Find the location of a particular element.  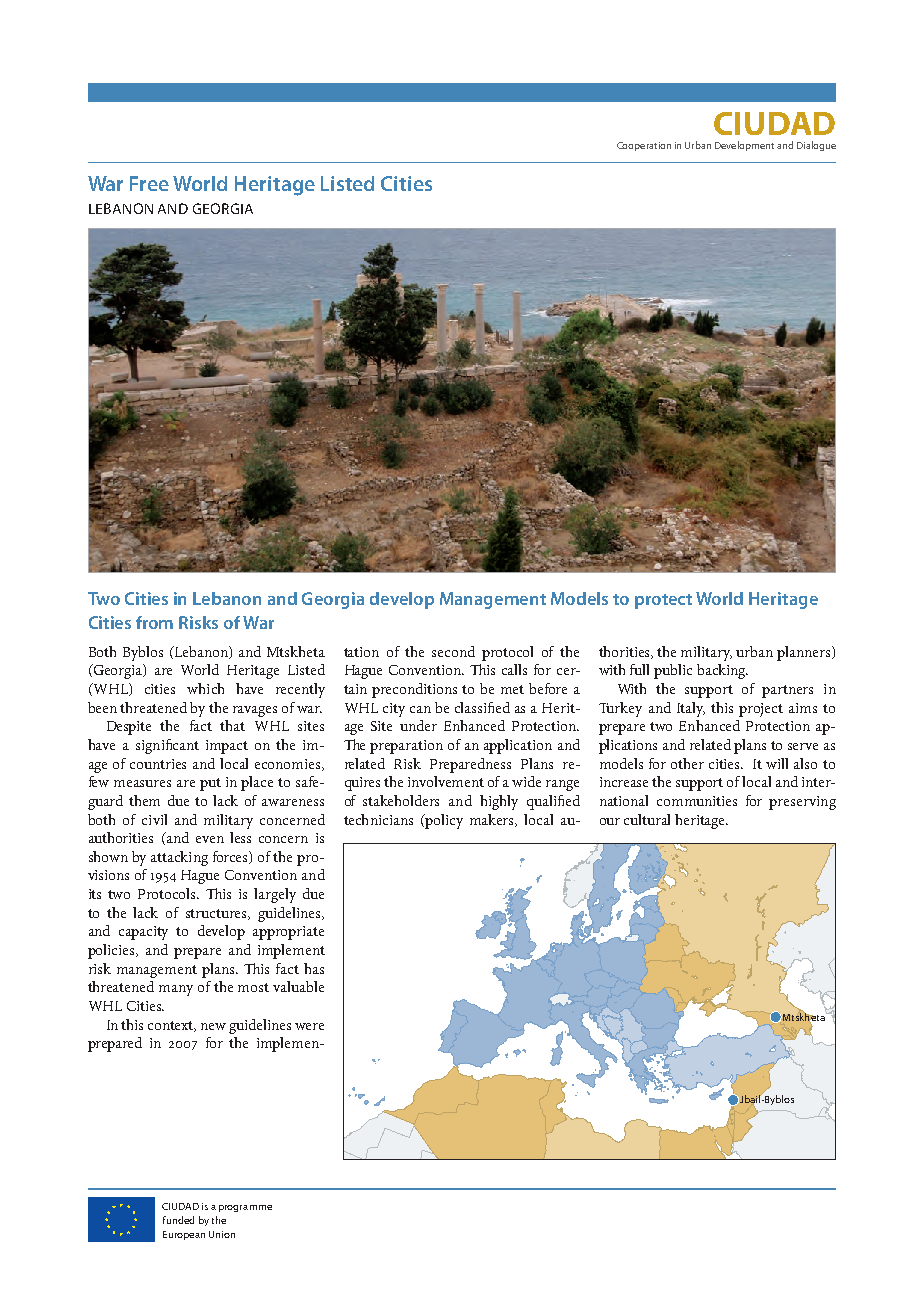

were is located at coordinates (309, 1026).
